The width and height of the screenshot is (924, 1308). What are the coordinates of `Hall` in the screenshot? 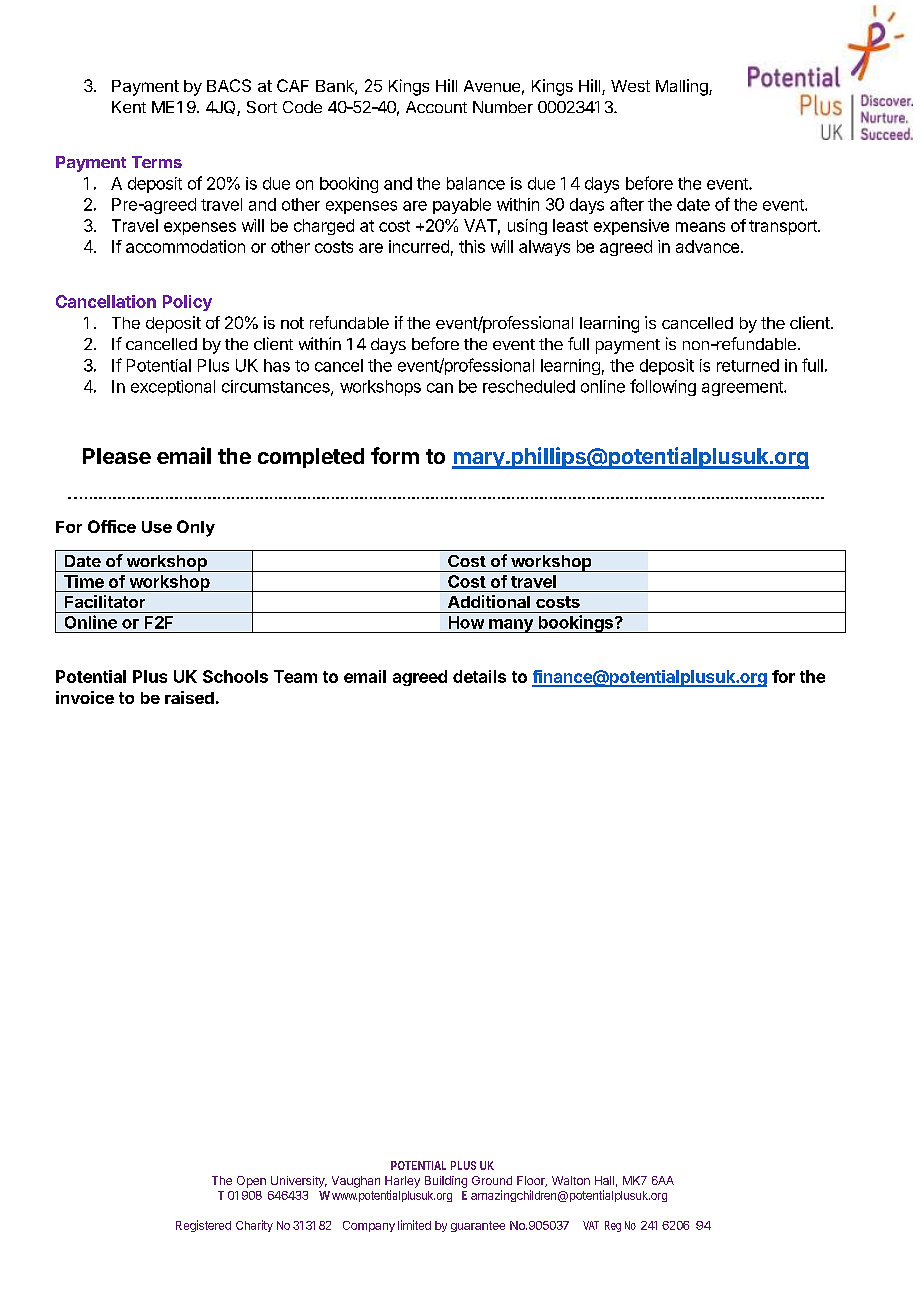 It's located at (604, 1180).
